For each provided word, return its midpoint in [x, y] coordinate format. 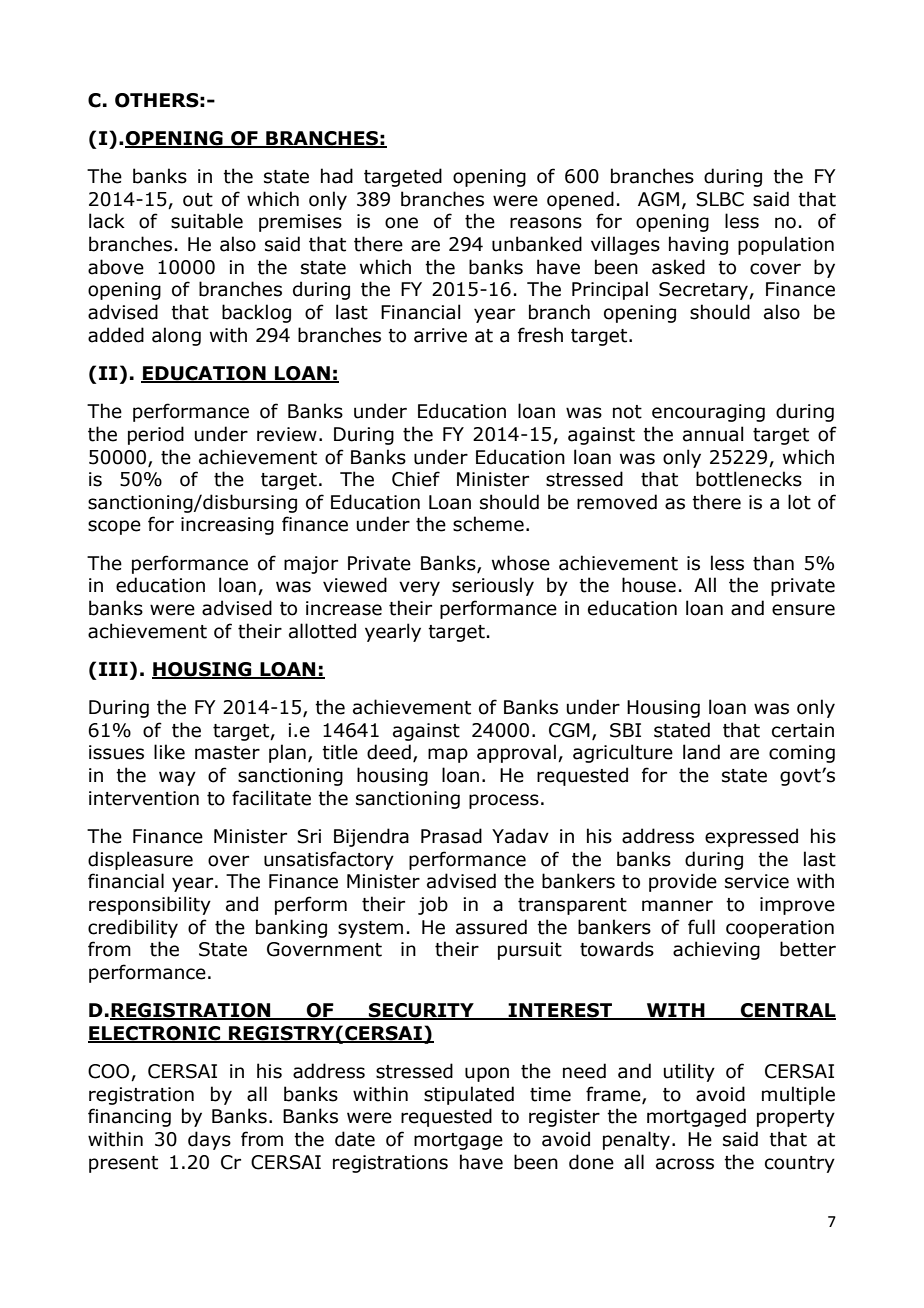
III [113, 669]
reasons [546, 223]
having [698, 245]
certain [803, 730]
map [448, 755]
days [209, 1140]
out [198, 200]
